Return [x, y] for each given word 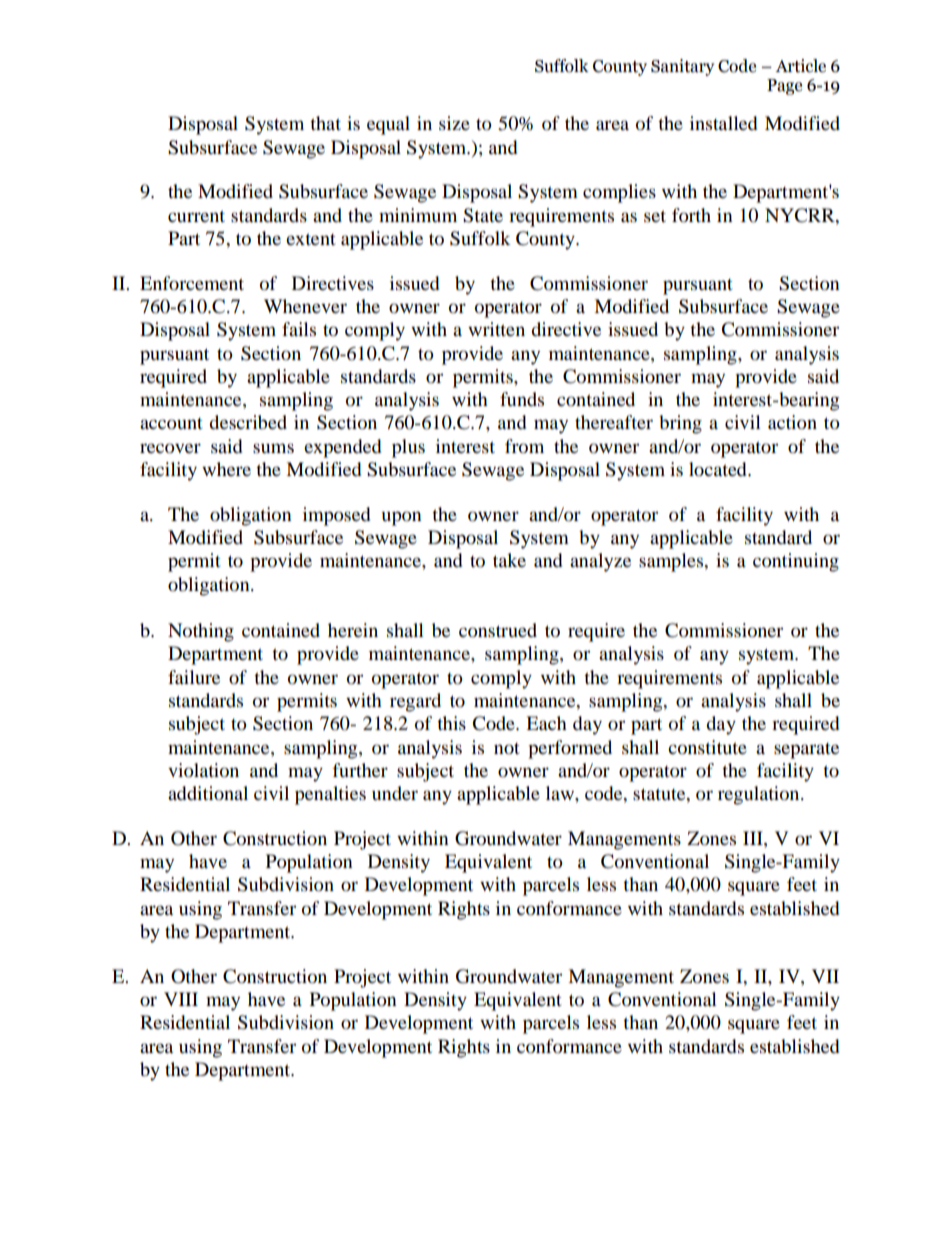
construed [498, 630]
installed [723, 123]
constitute [707, 747]
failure [194, 677]
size [454, 123]
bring [680, 424]
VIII [181, 999]
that [325, 123]
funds [522, 399]
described [248, 422]
